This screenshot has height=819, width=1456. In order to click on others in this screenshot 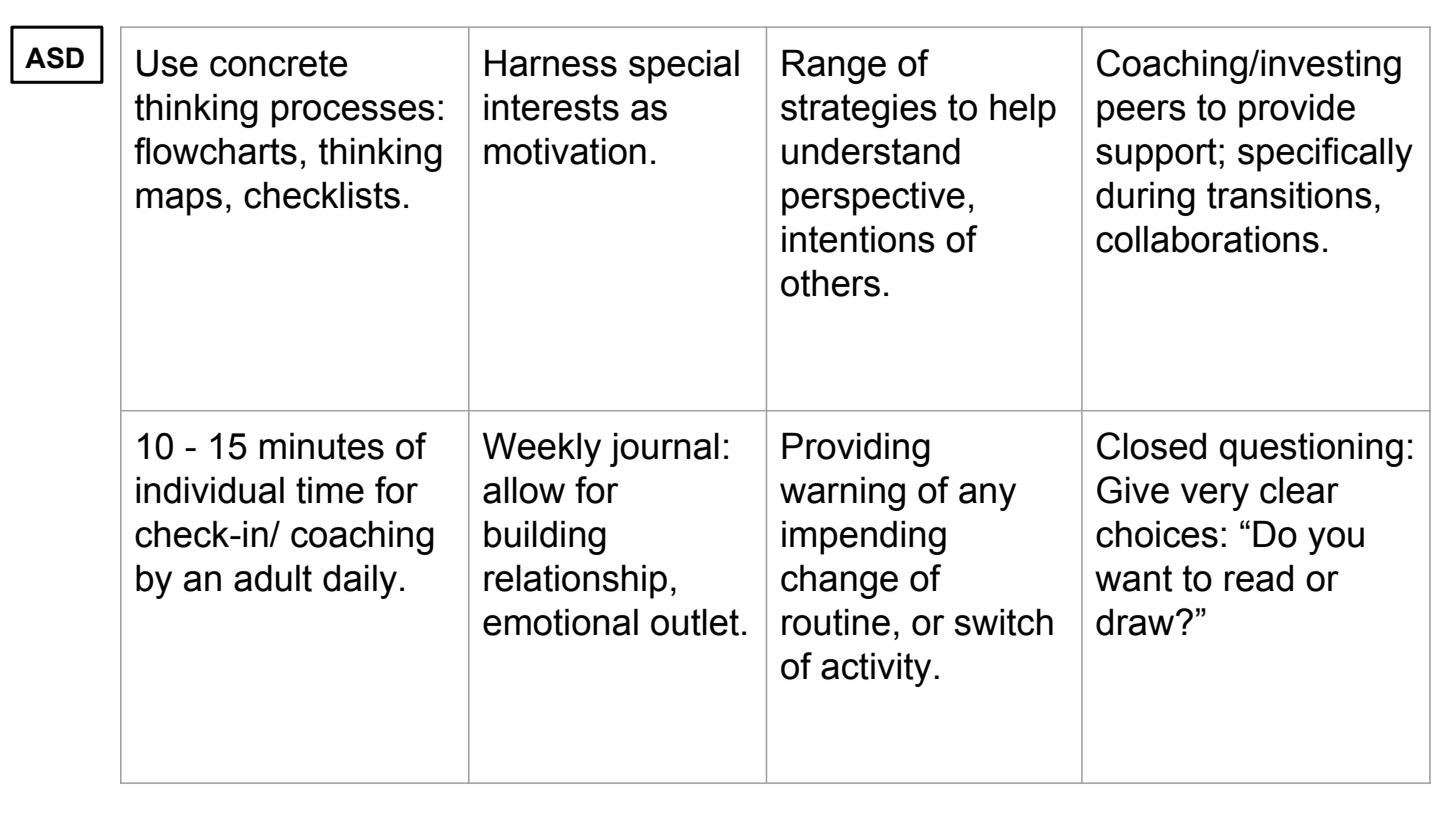, I will do `click(830, 283)`.
